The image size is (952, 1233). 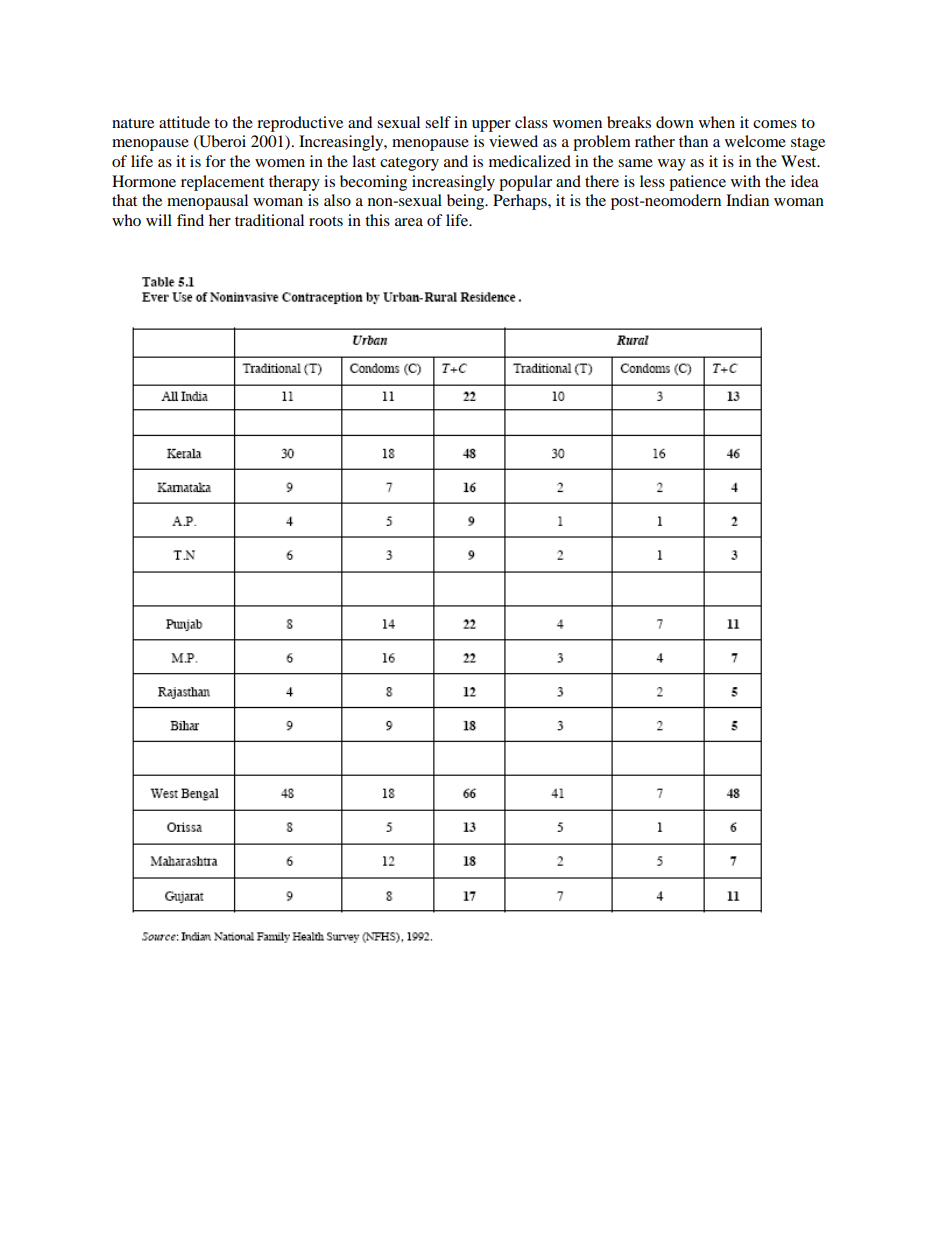 I want to click on Hormone, so click(x=144, y=181).
